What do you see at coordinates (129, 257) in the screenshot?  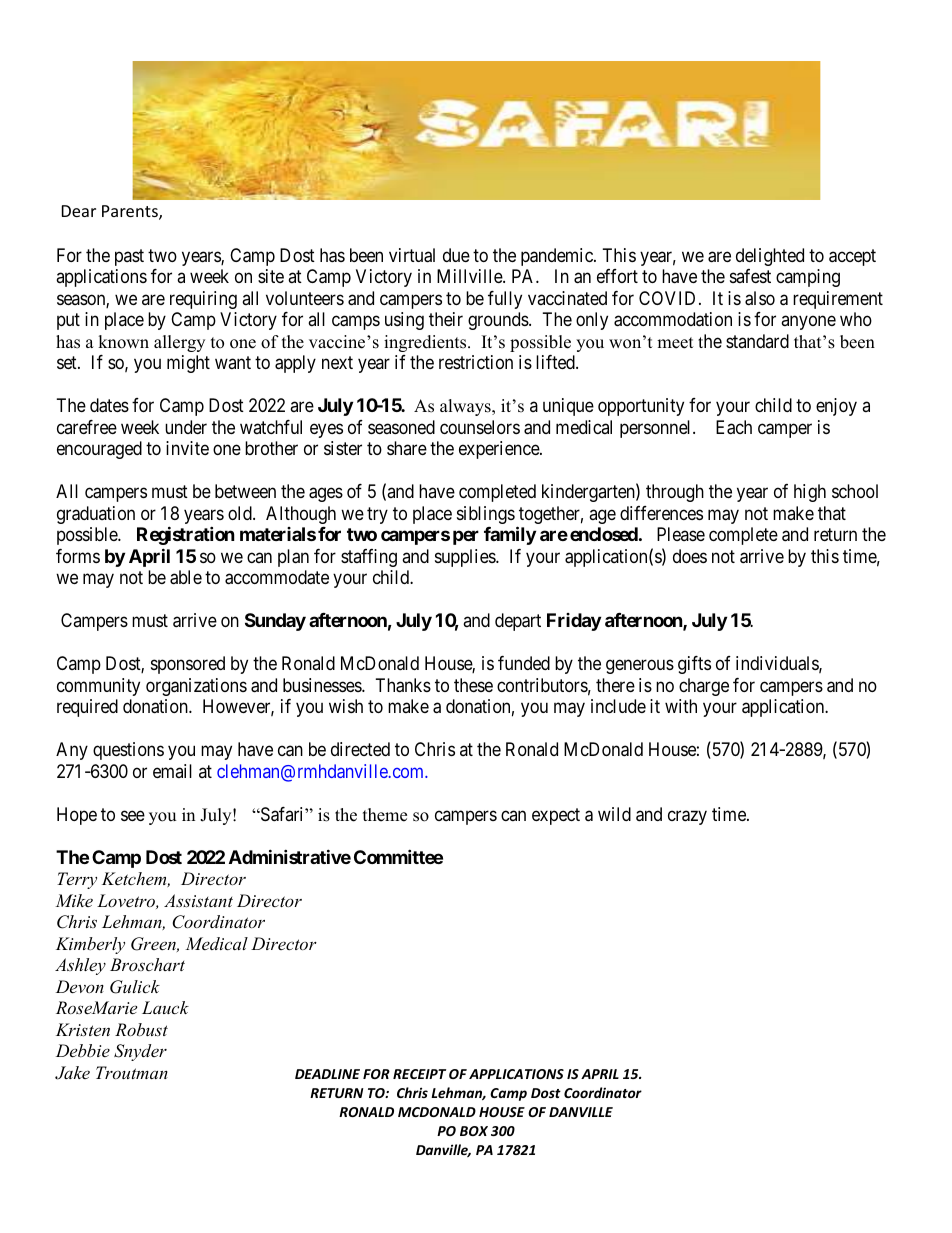 I see `past` at bounding box center [129, 257].
